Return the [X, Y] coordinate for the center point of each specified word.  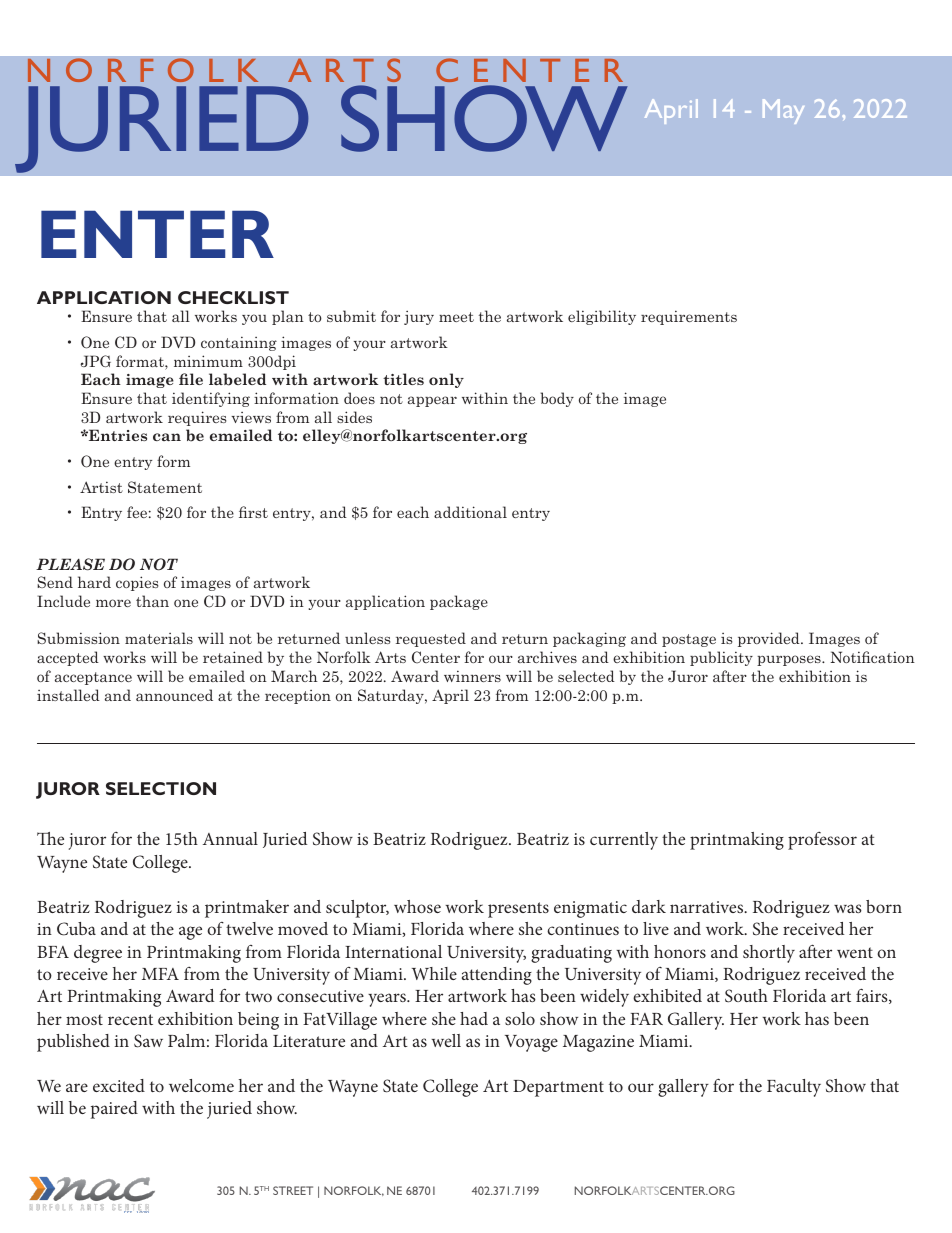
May [783, 111]
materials [159, 638]
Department [558, 1088]
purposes [790, 660]
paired [114, 1110]
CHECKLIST [233, 297]
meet [456, 317]
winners [472, 676]
